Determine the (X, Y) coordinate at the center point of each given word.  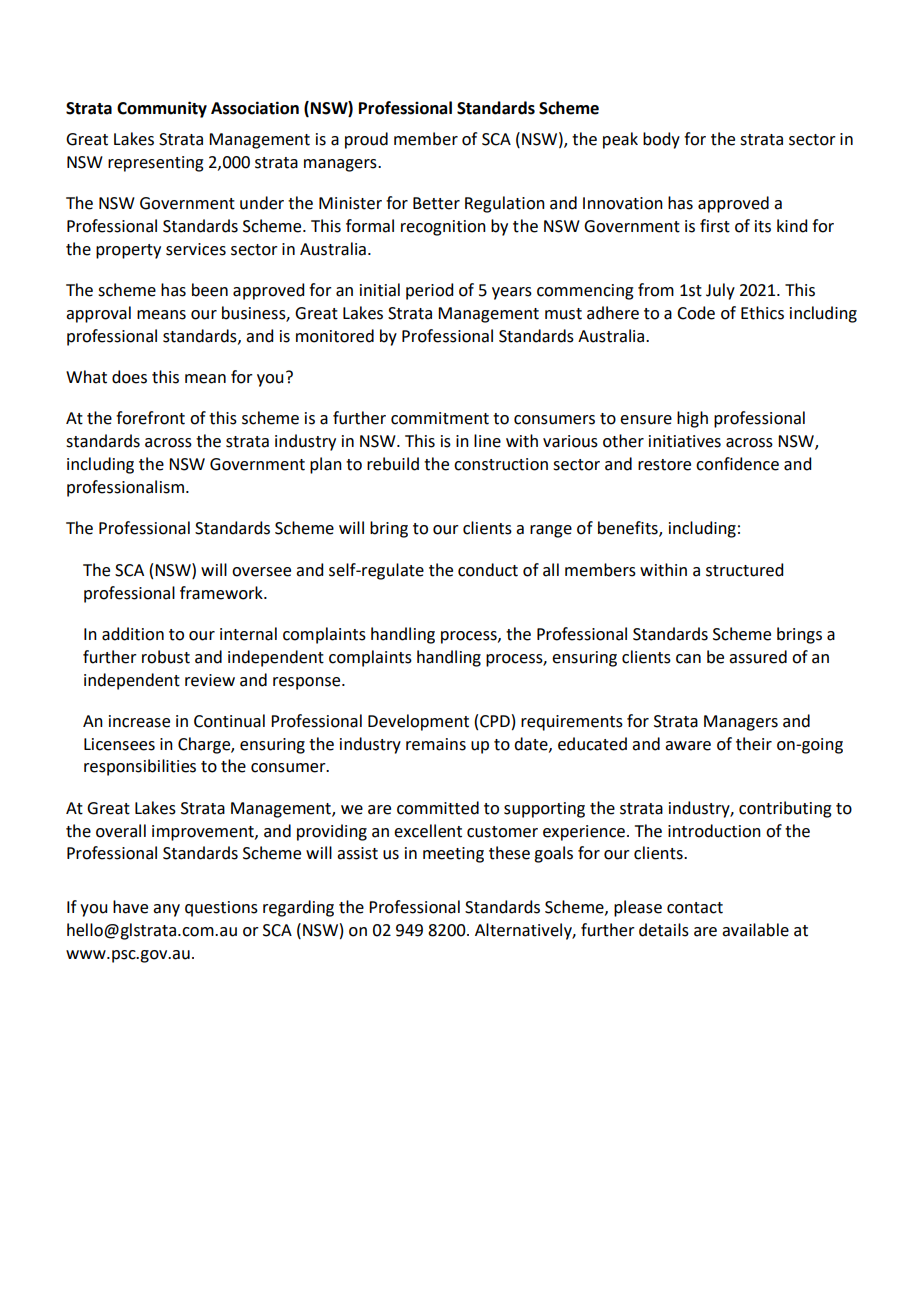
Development (418, 722)
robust (166, 657)
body (661, 140)
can (688, 659)
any (166, 910)
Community (162, 109)
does (129, 377)
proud (366, 140)
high (692, 419)
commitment (440, 418)
